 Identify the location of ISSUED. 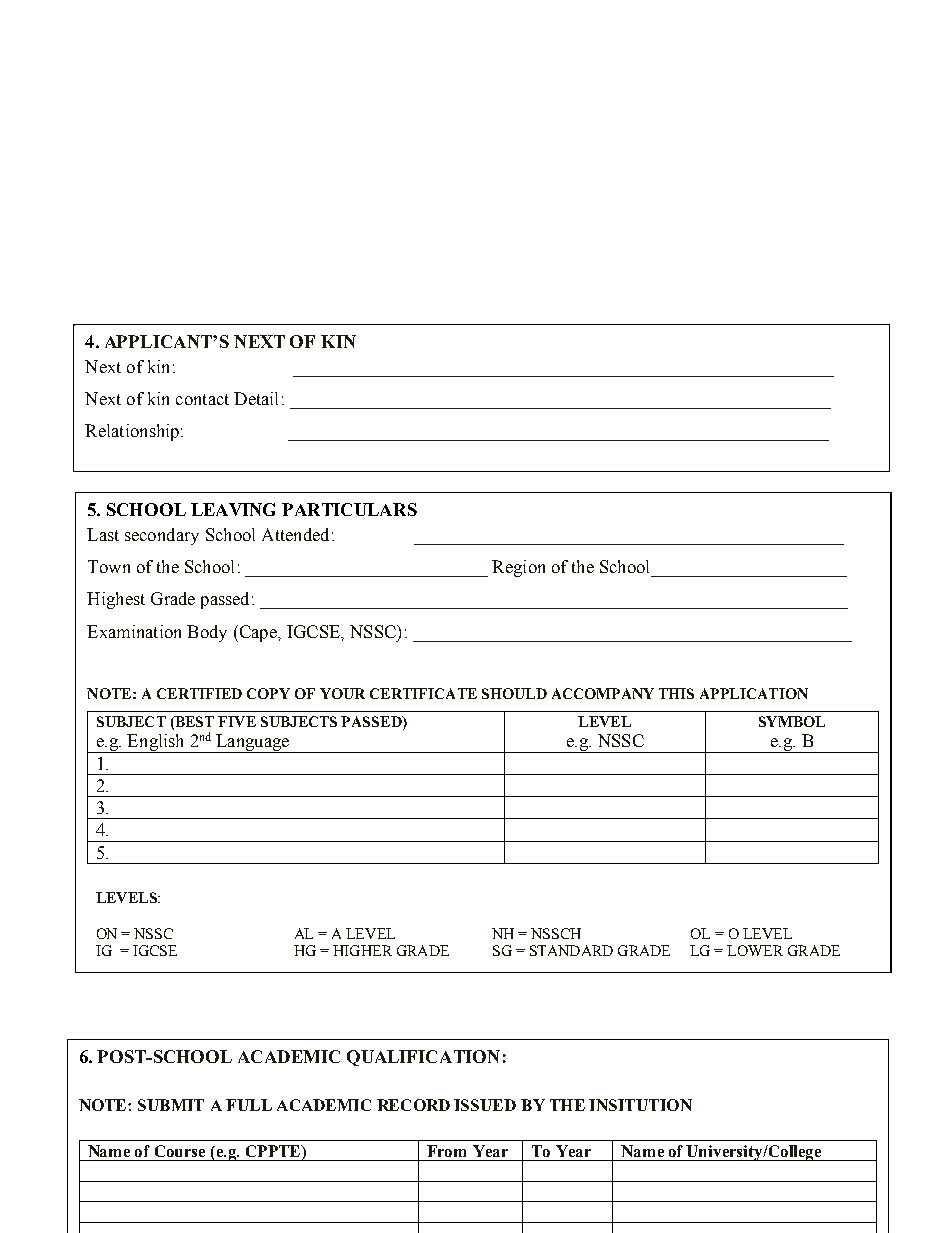
(485, 1105).
